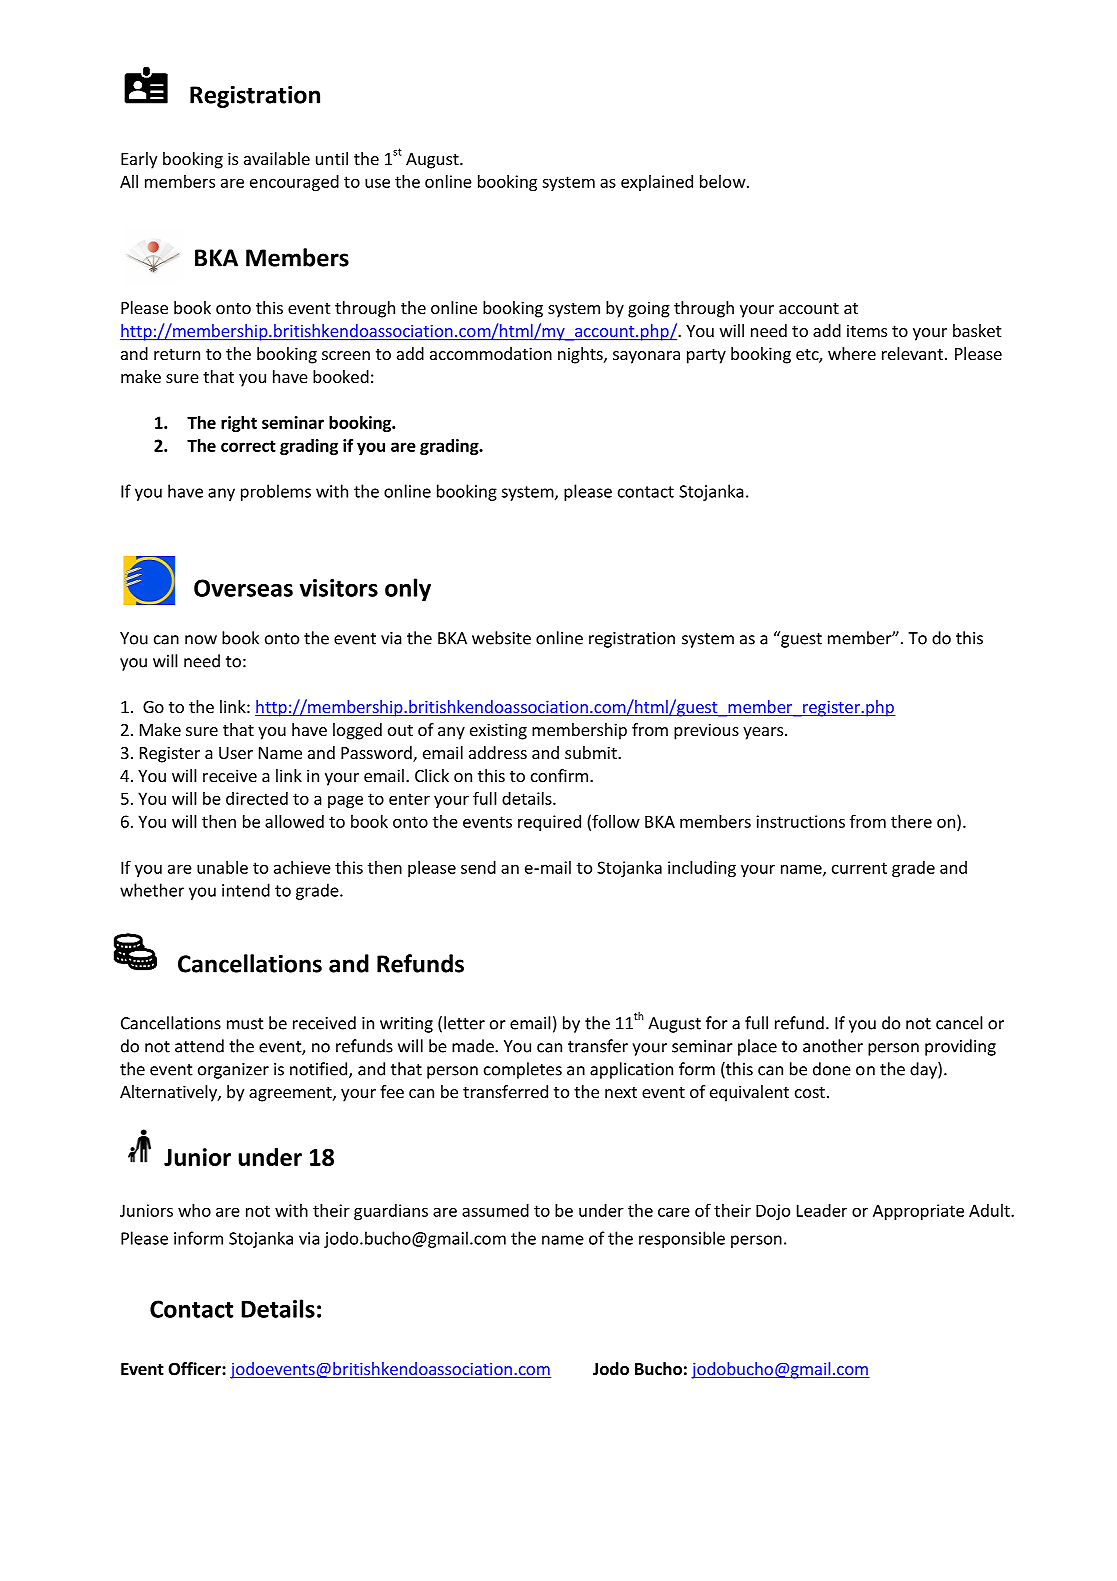 This screenshot has height=1581, width=1117. I want to click on website, so click(501, 638).
